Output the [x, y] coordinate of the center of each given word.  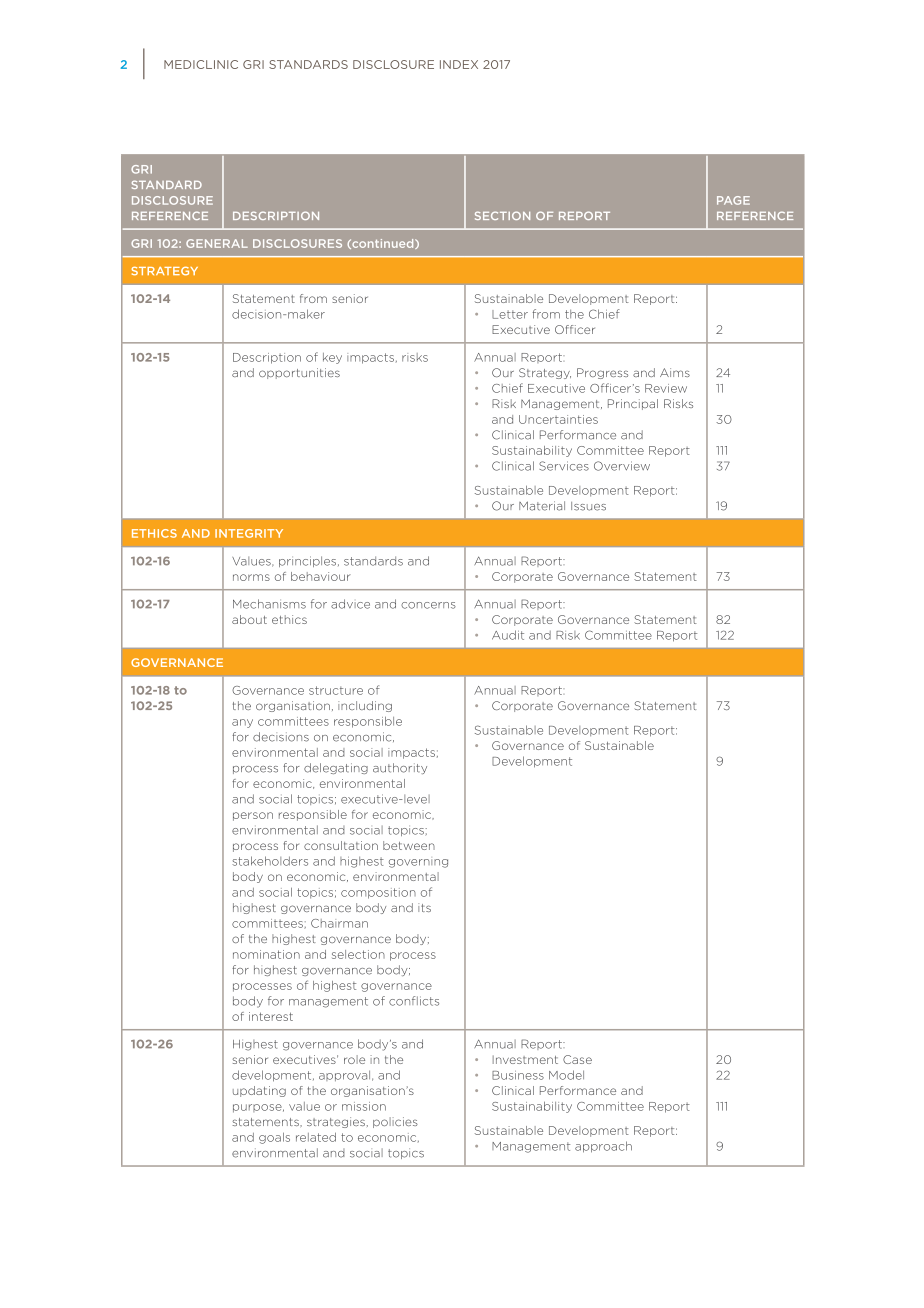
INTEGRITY [249, 533]
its [424, 907]
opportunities [299, 373]
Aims [675, 372]
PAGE [733, 200]
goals [274, 1138]
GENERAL [217, 243]
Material [542, 506]
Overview [622, 466]
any [242, 723]
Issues [588, 506]
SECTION [502, 215]
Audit [508, 635]
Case [577, 1059]
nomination [266, 954]
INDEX [459, 64]
